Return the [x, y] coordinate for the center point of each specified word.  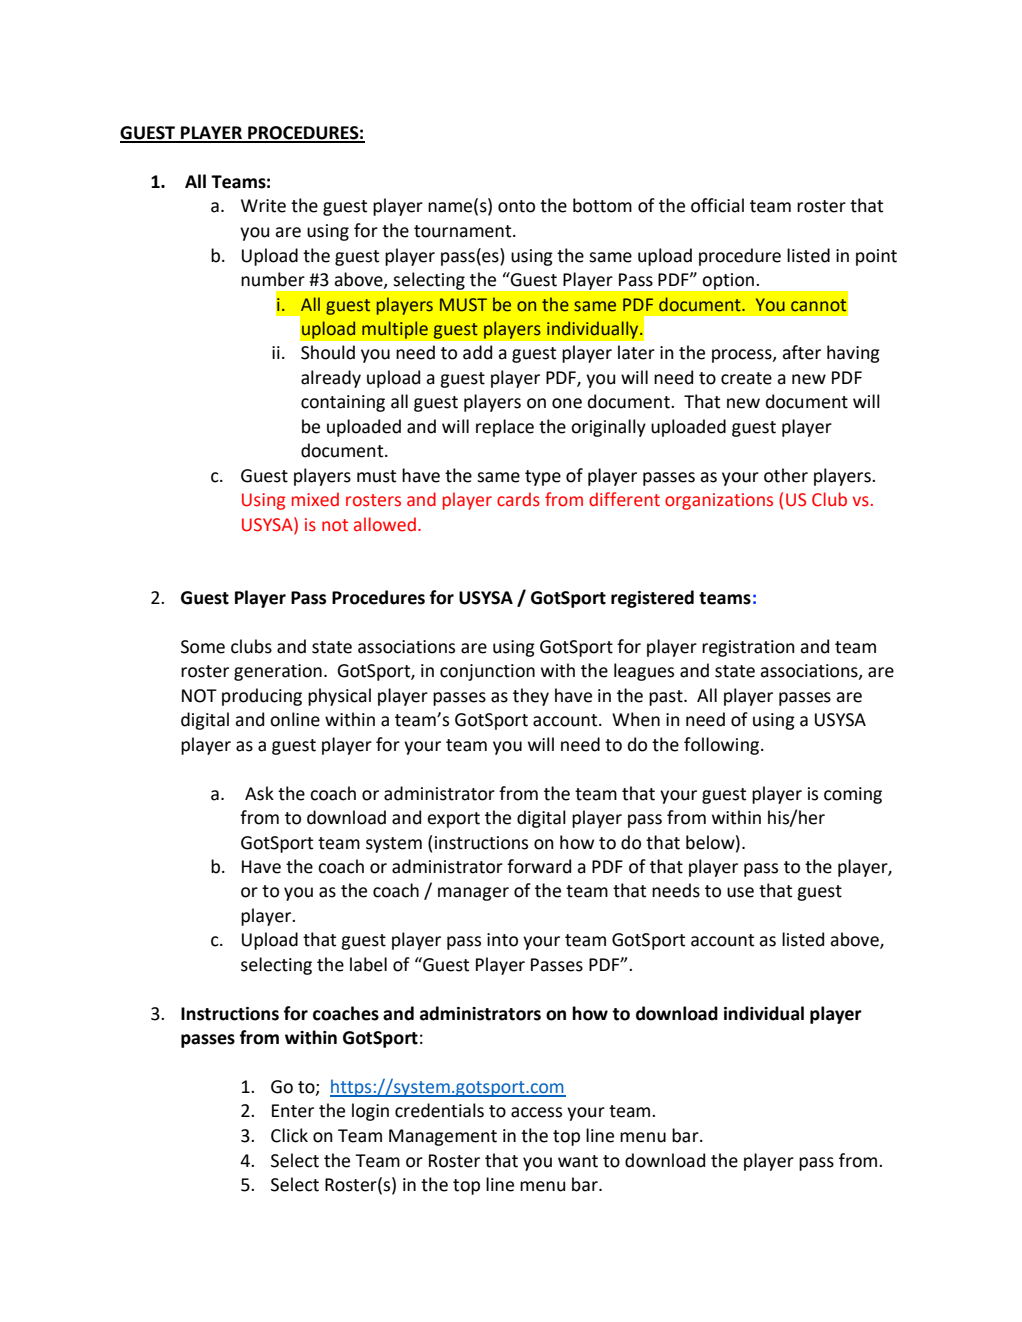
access [536, 1112]
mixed [315, 499]
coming [853, 795]
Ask [259, 793]
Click [289, 1135]
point [876, 257]
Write [263, 206]
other [786, 475]
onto [516, 206]
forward [539, 866]
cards [518, 499]
